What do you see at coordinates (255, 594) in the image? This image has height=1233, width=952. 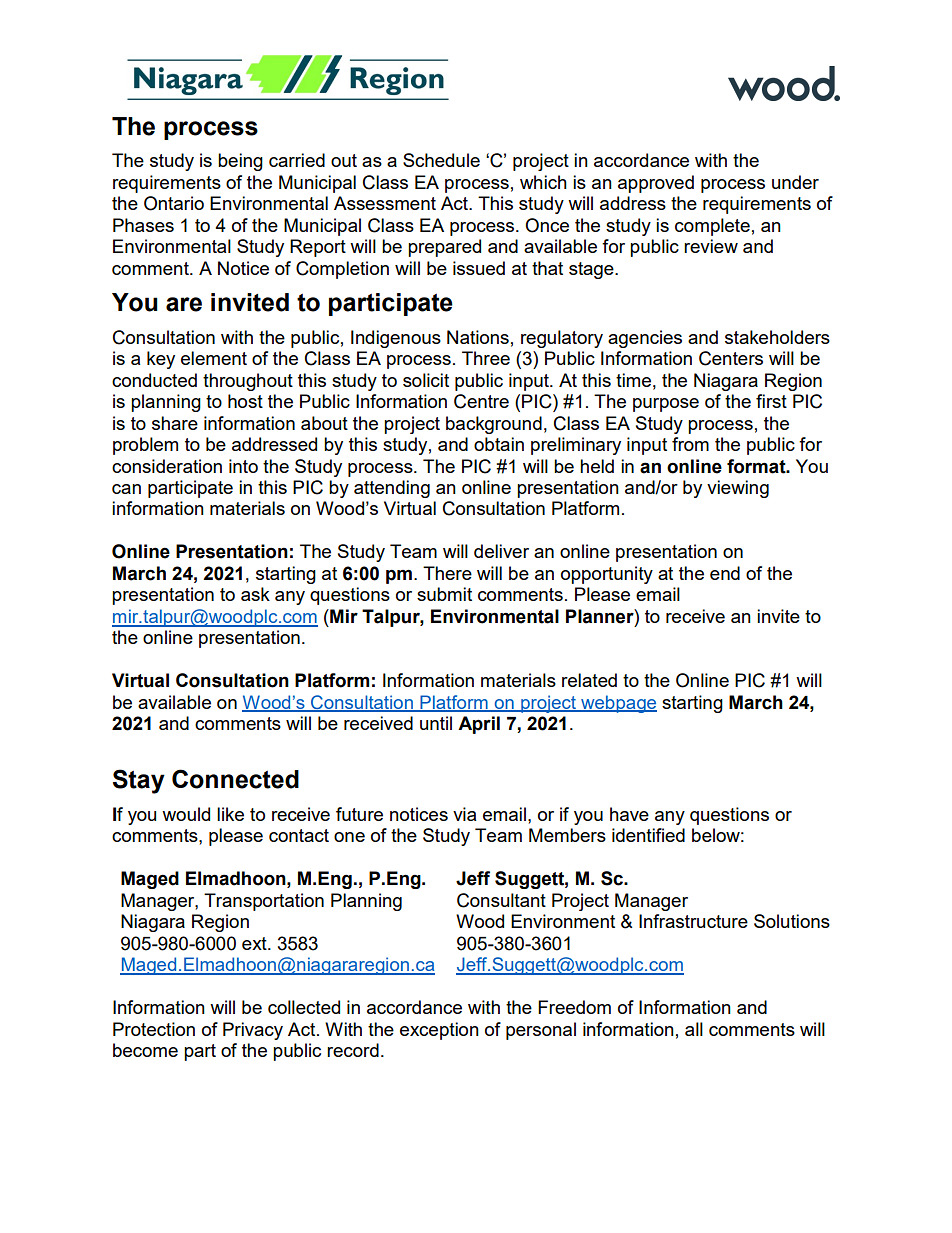 I see `ask` at bounding box center [255, 594].
